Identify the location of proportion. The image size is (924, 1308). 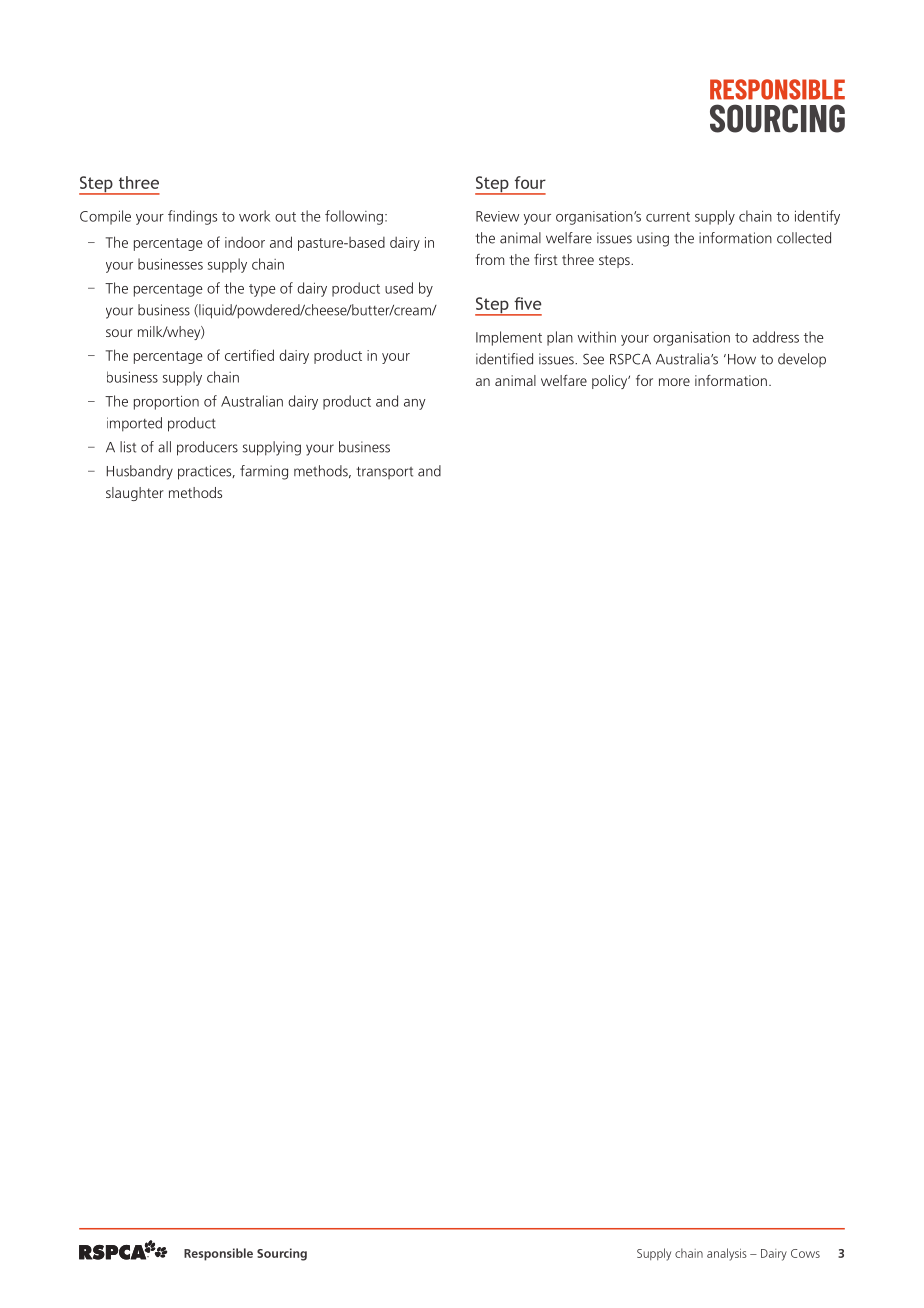
(166, 402).
